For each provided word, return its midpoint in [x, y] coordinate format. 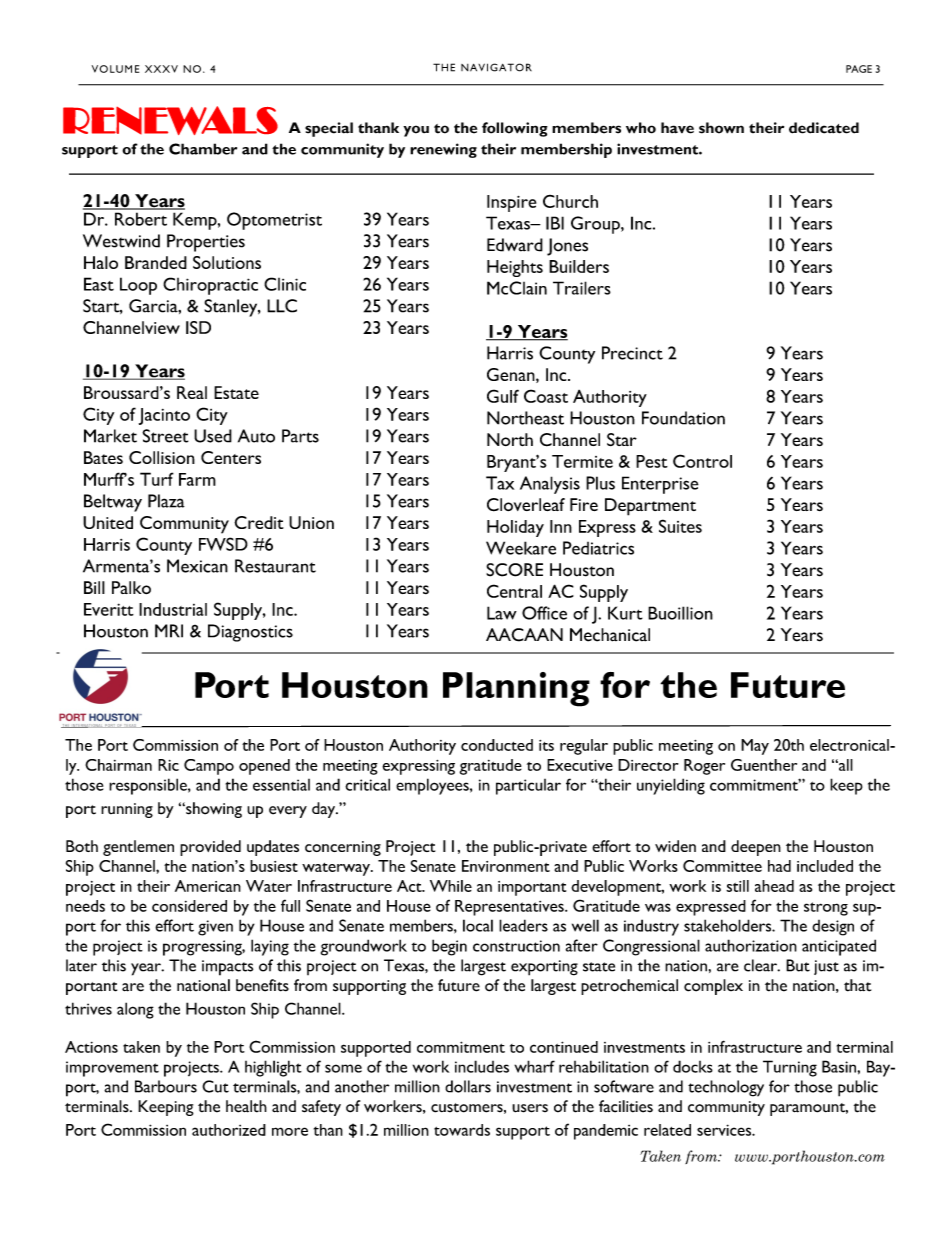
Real [192, 392]
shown [721, 128]
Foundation [683, 418]
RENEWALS [170, 120]
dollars [468, 1086]
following [515, 129]
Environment [506, 866]
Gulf [503, 396]
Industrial [173, 609]
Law [502, 613]
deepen [756, 848]
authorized [229, 1130]
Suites [680, 526]
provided [210, 848]
